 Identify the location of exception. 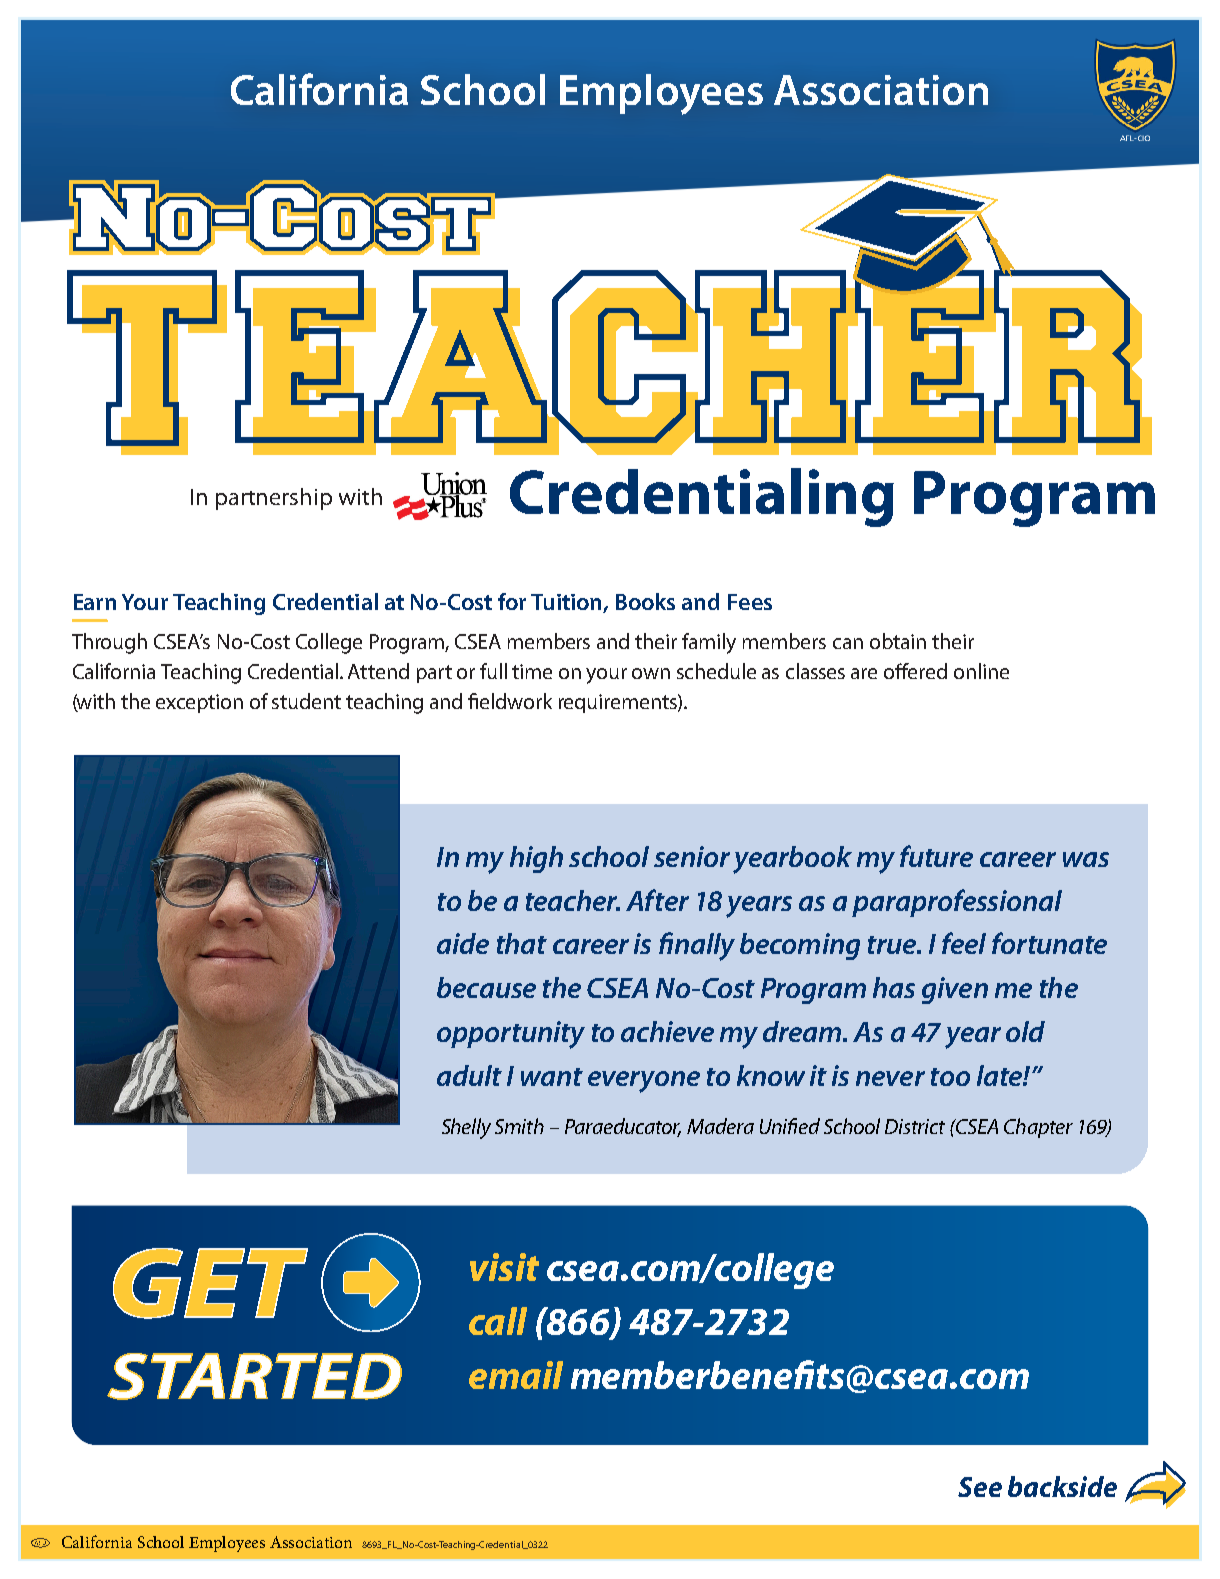
(199, 703).
